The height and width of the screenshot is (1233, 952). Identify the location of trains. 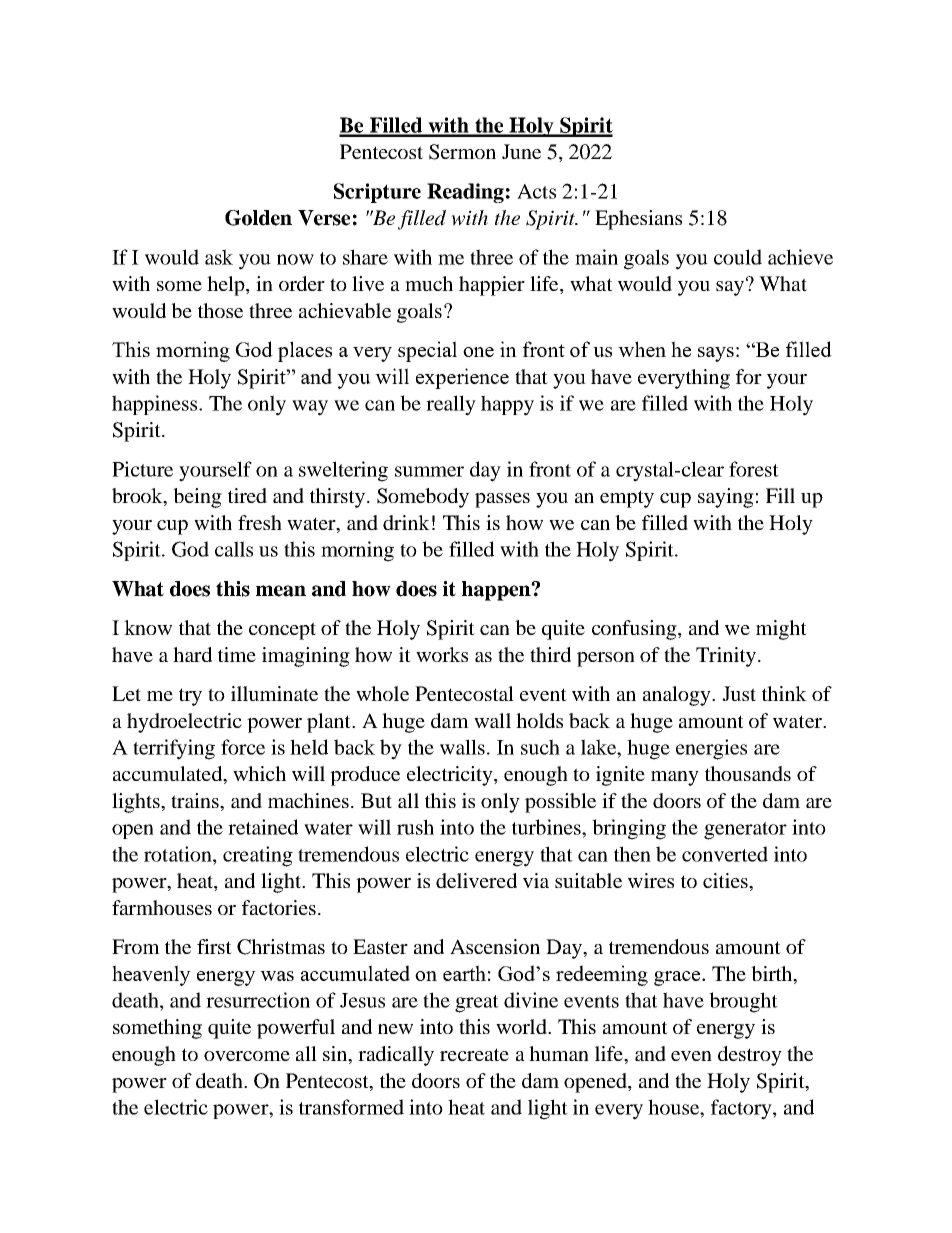
(196, 800).
